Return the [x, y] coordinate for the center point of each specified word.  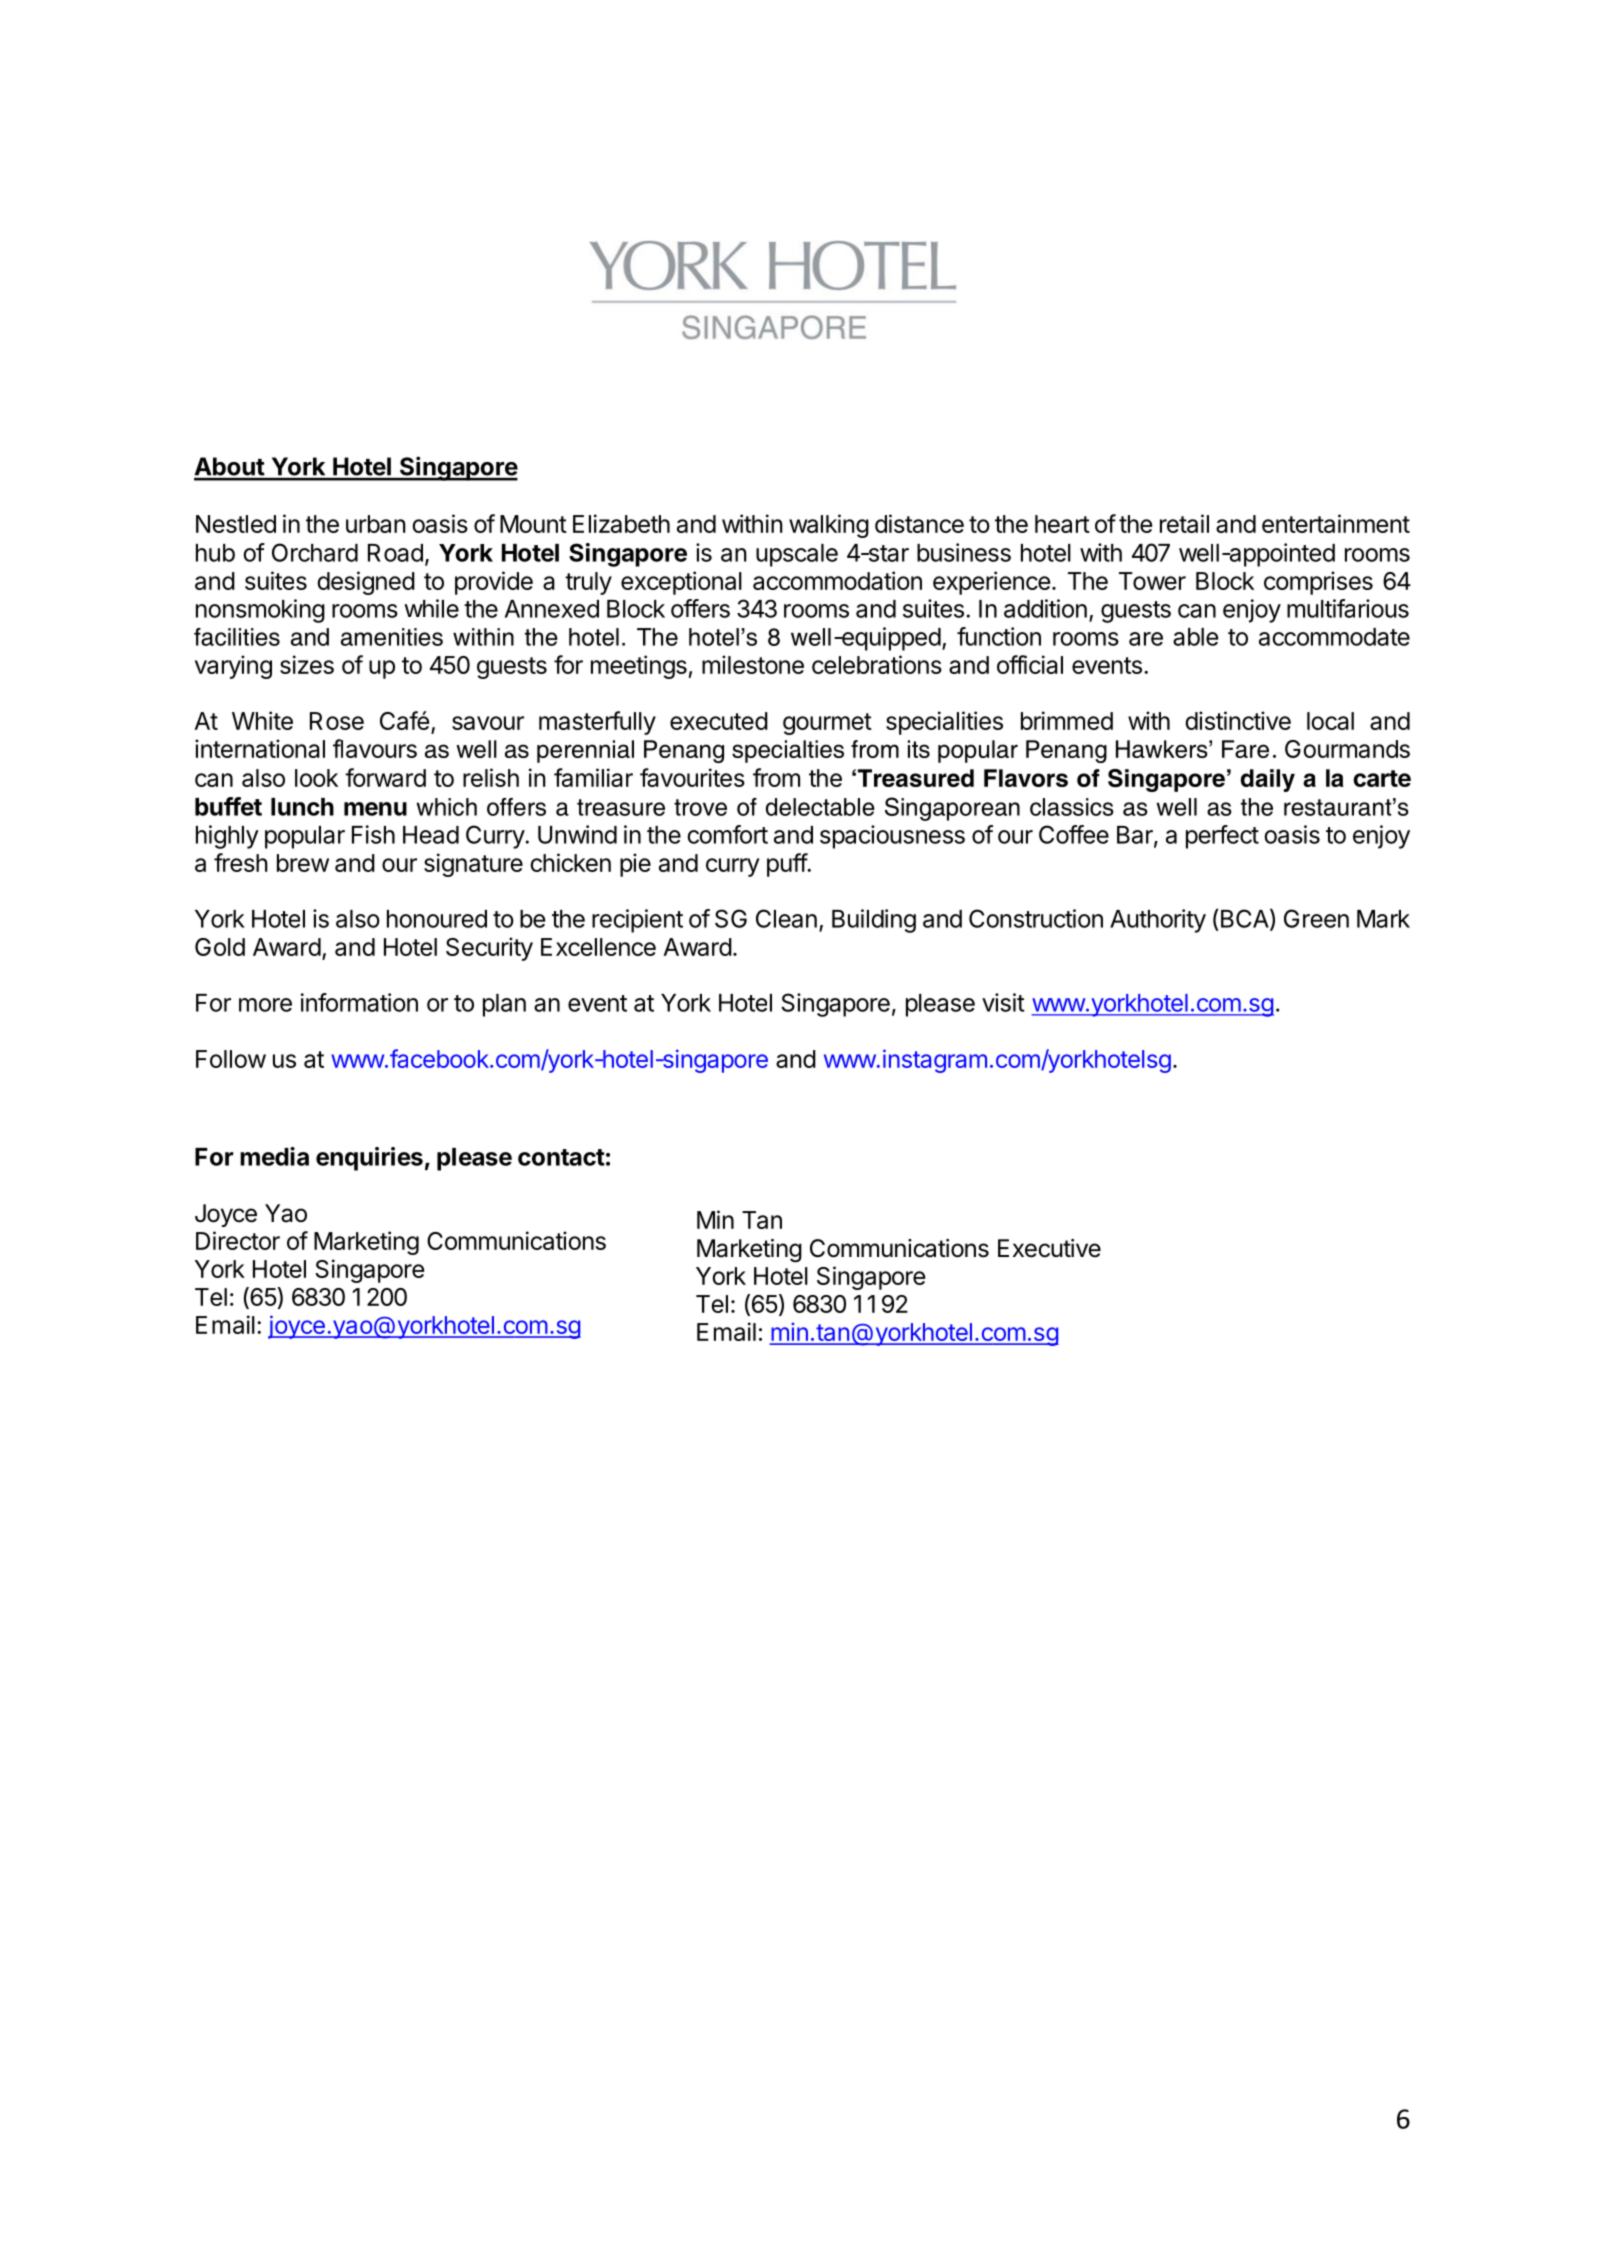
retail [1184, 523]
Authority [1158, 921]
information [359, 1002]
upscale [797, 555]
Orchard [315, 552]
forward [385, 777]
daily [1268, 780]
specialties [788, 751]
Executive [1049, 1248]
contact [561, 1157]
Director [238, 1240]
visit [1003, 1002]
